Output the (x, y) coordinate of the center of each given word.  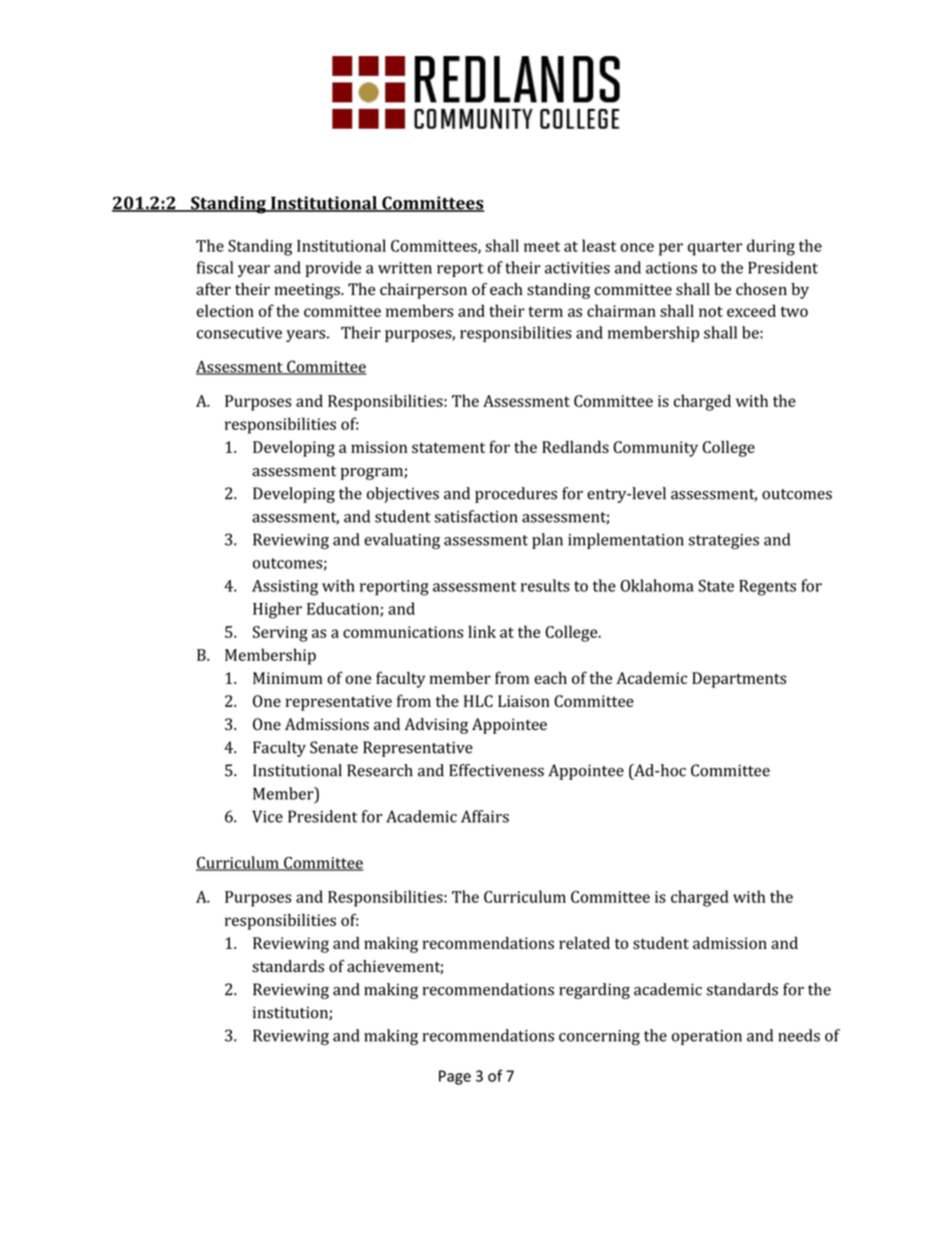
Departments (739, 680)
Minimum (287, 678)
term (545, 311)
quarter (715, 248)
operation (707, 1037)
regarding (594, 991)
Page (455, 1077)
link (482, 631)
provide (333, 269)
